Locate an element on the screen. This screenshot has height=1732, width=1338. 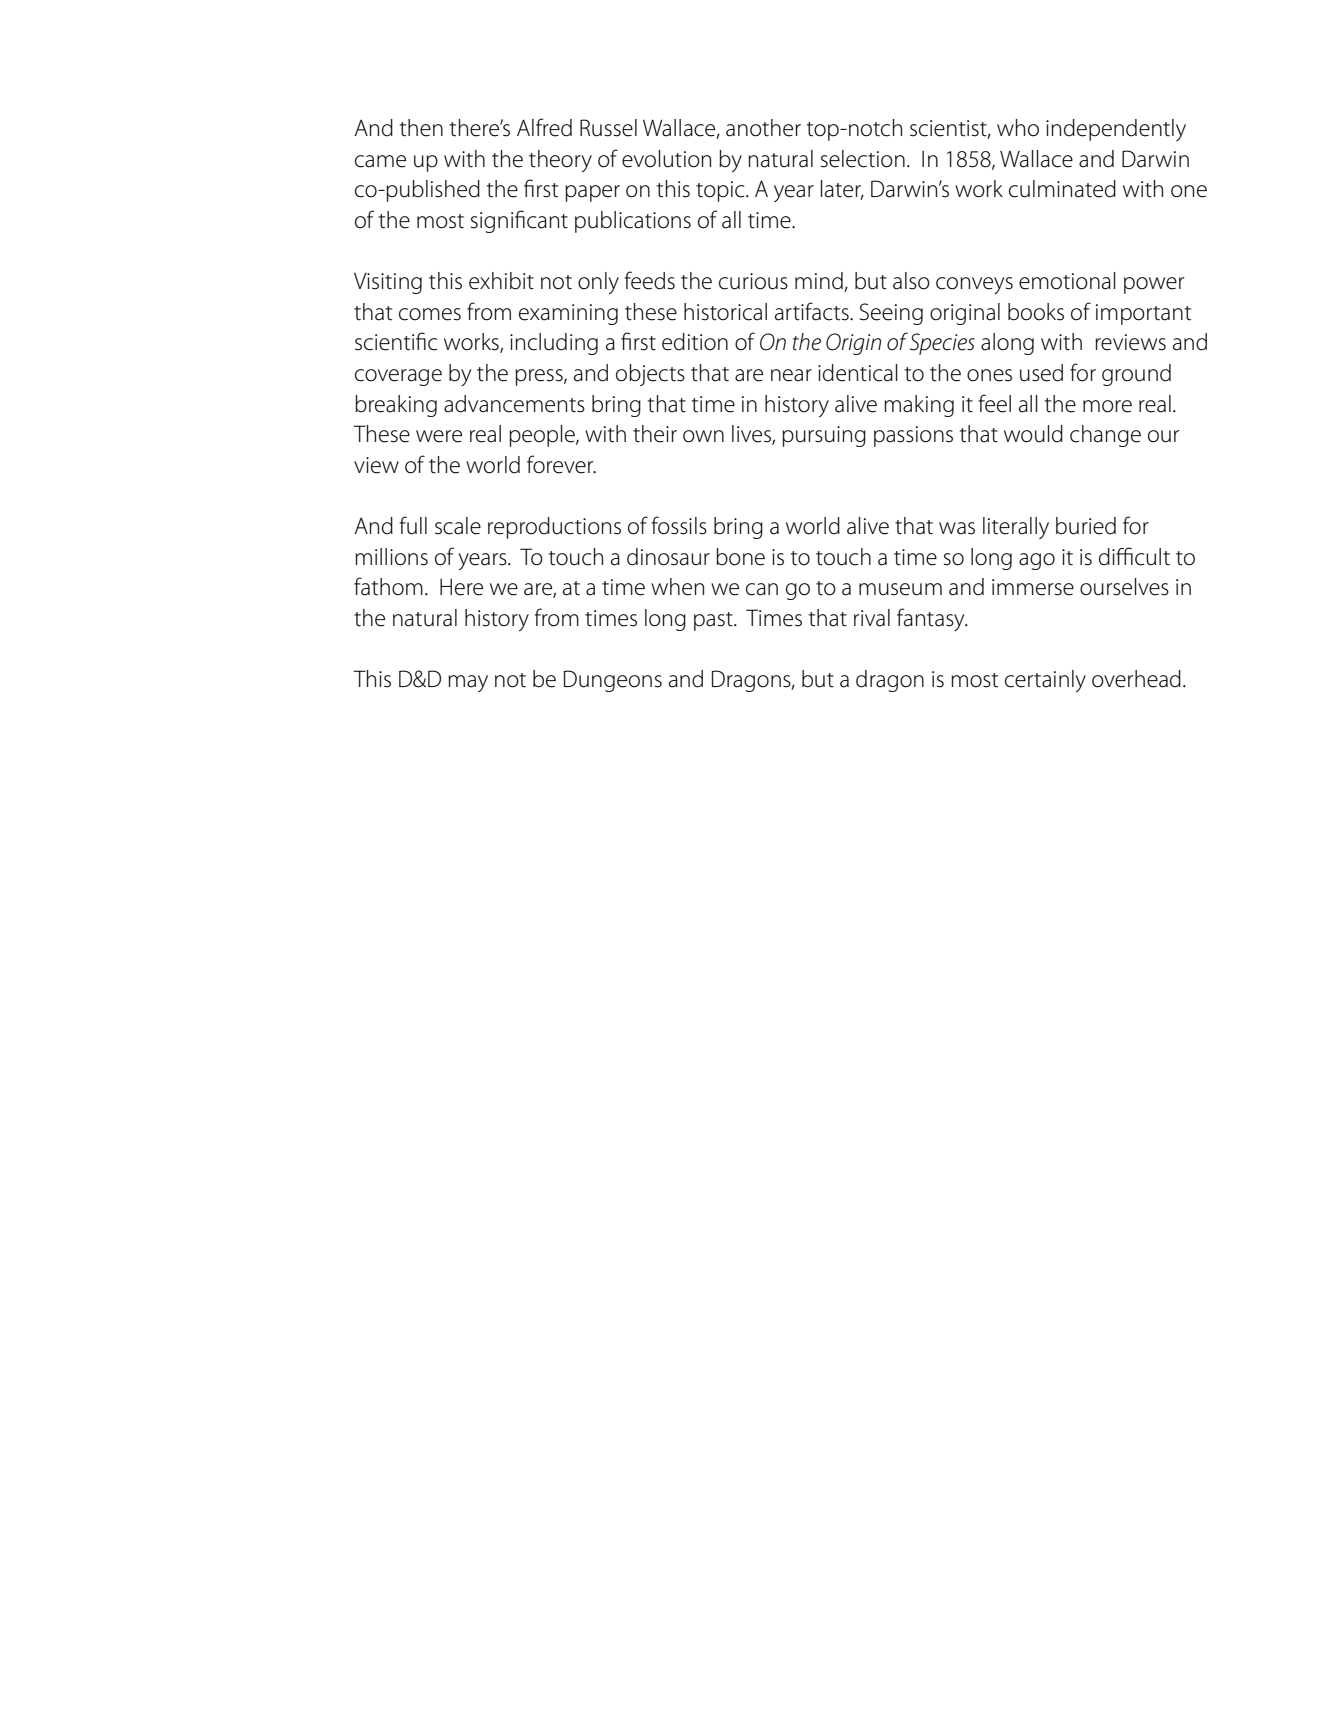
curious is located at coordinates (753, 281).
